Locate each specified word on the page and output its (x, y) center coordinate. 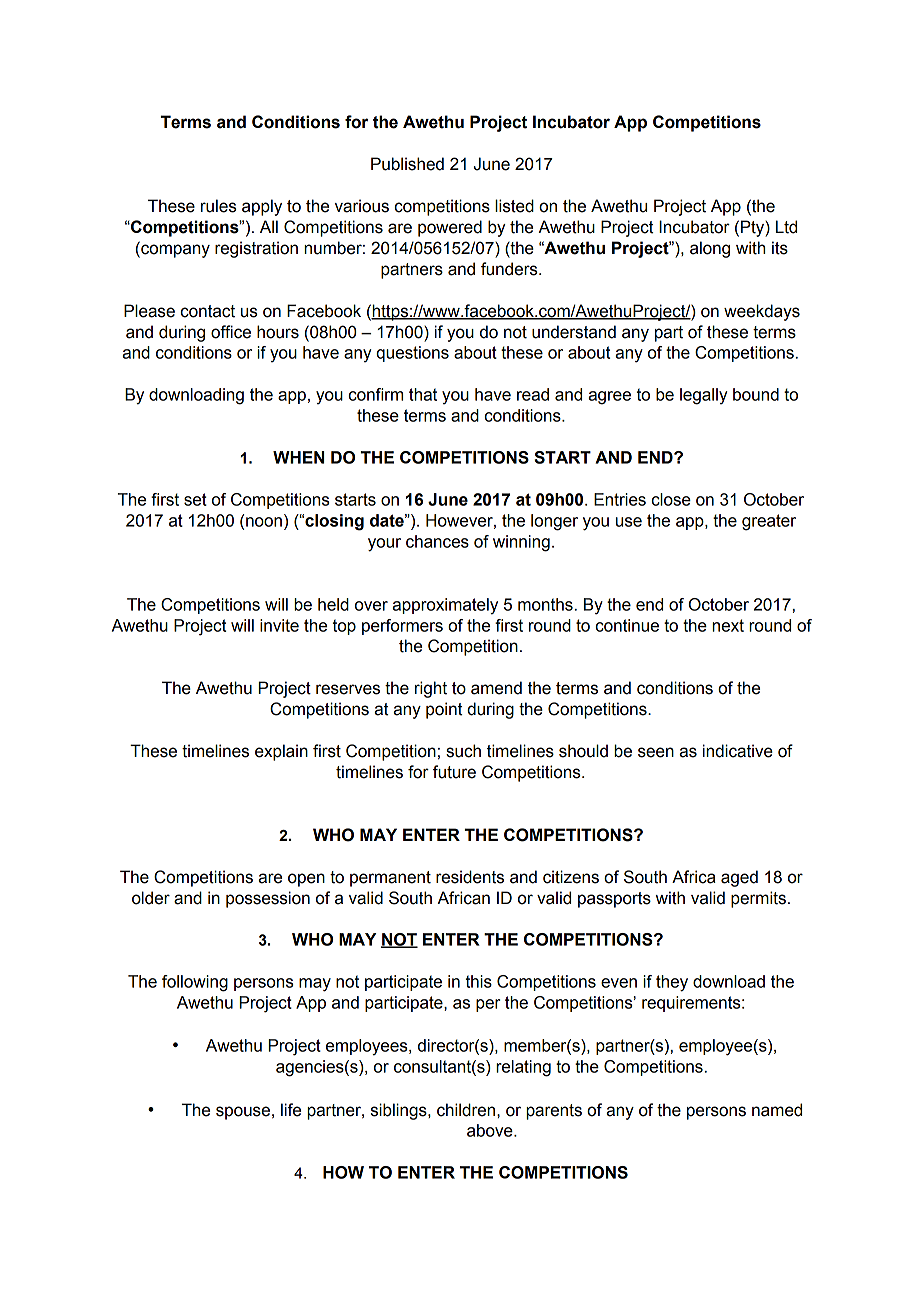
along (710, 249)
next (728, 625)
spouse (243, 1113)
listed (514, 206)
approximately (445, 606)
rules (219, 206)
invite (279, 625)
